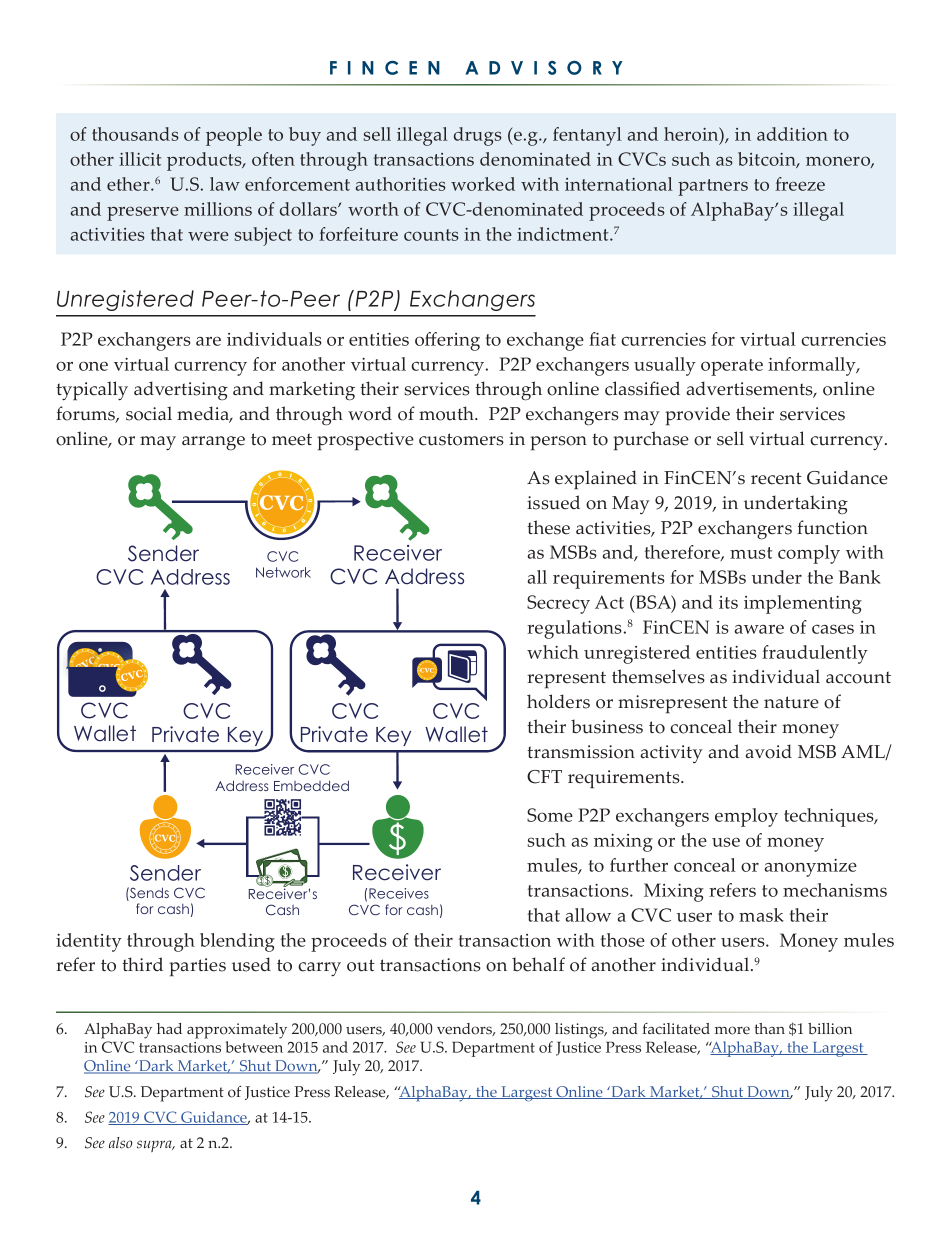 The width and height of the image is (952, 1233). Describe the element at coordinates (140, 159) in the image. I see `illicit` at that location.
